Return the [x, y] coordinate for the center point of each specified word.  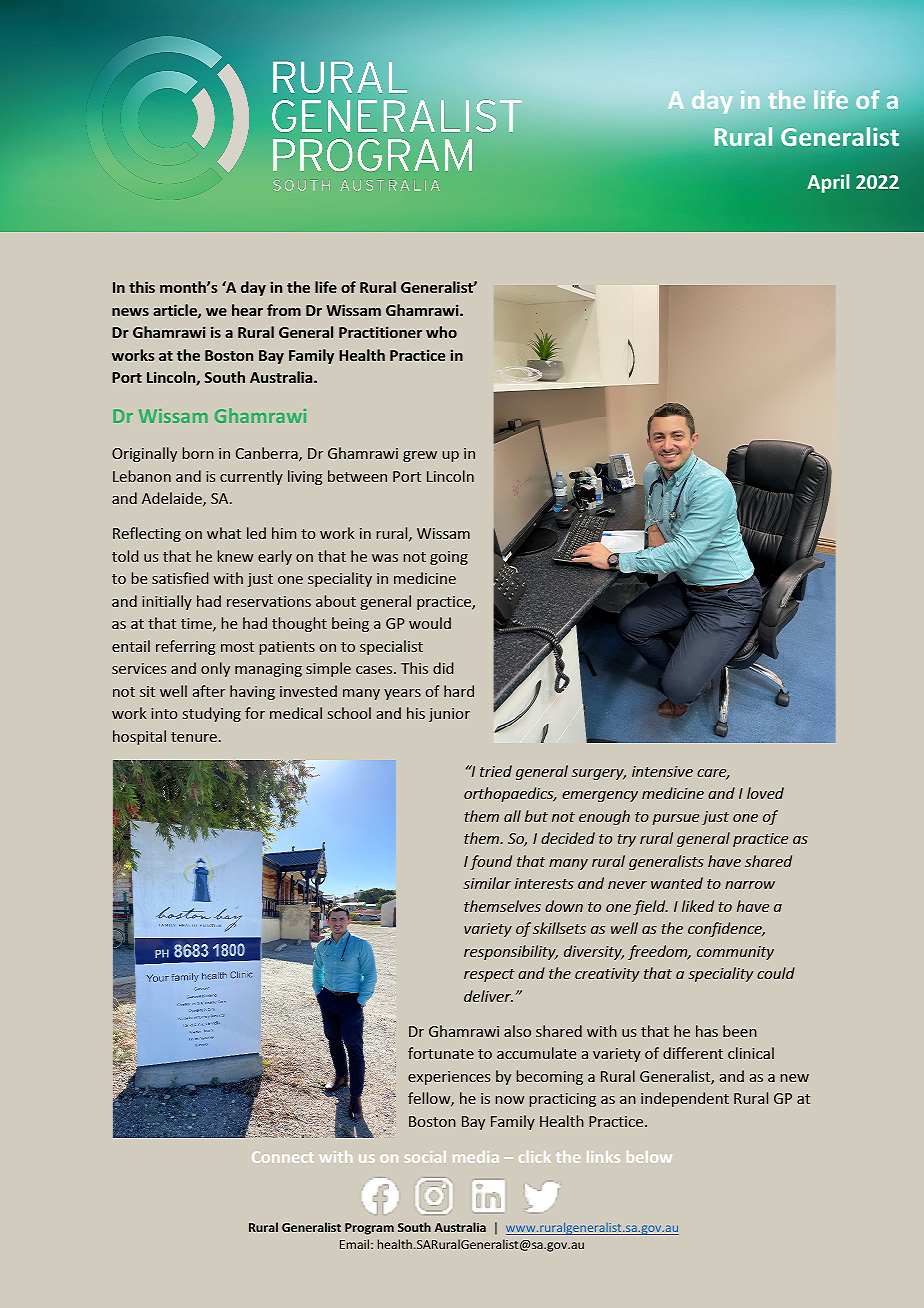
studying [212, 714]
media [475, 1157]
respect [489, 975]
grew [420, 456]
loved [765, 793]
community [735, 953]
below [649, 1157]
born [198, 453]
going [449, 558]
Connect [283, 1157]
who [441, 332]
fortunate [441, 1053]
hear [247, 310]
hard [459, 691]
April [828, 183]
